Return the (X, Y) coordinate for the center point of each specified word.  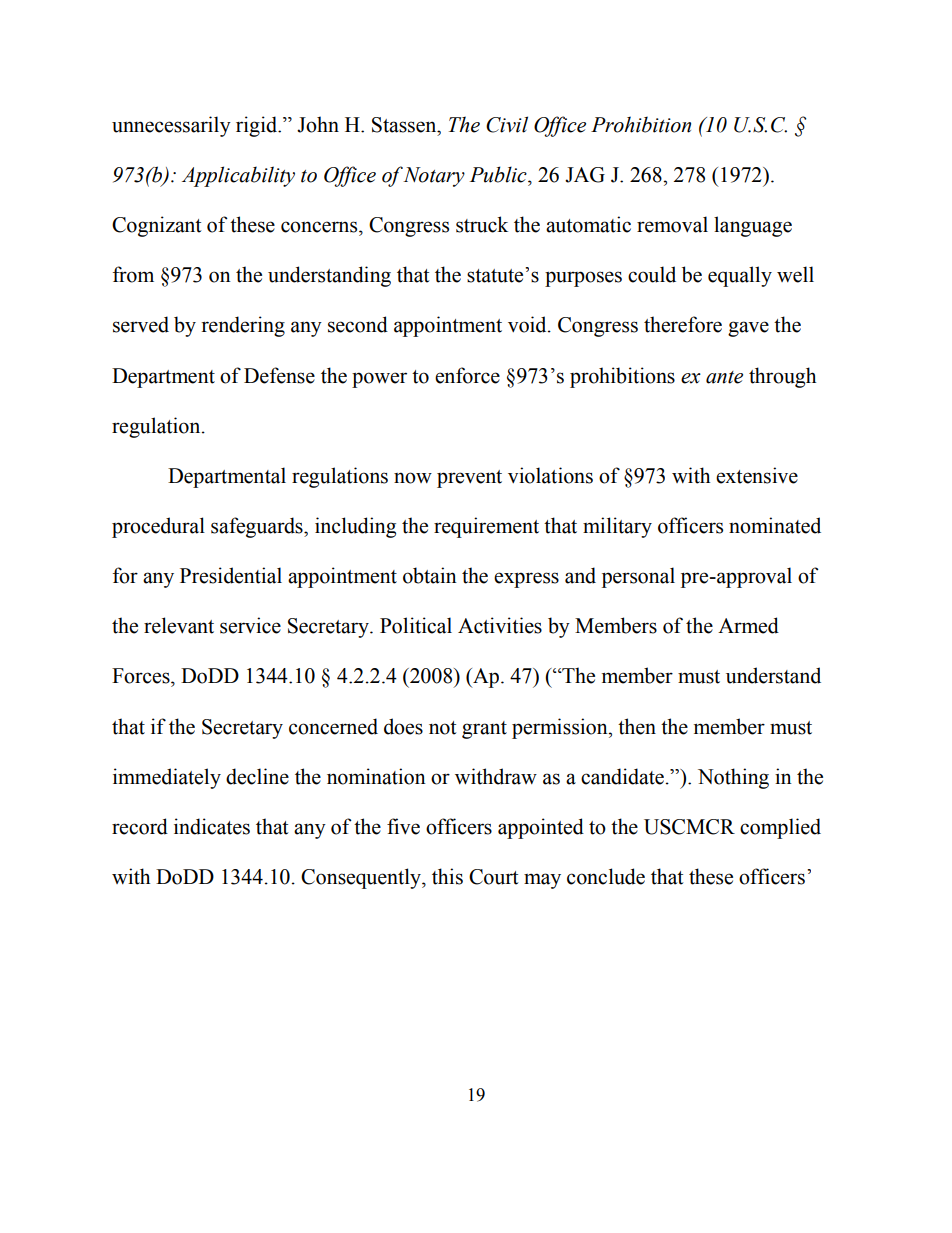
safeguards (258, 527)
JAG (585, 175)
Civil (507, 124)
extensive (757, 475)
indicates (212, 826)
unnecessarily (171, 126)
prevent (469, 479)
